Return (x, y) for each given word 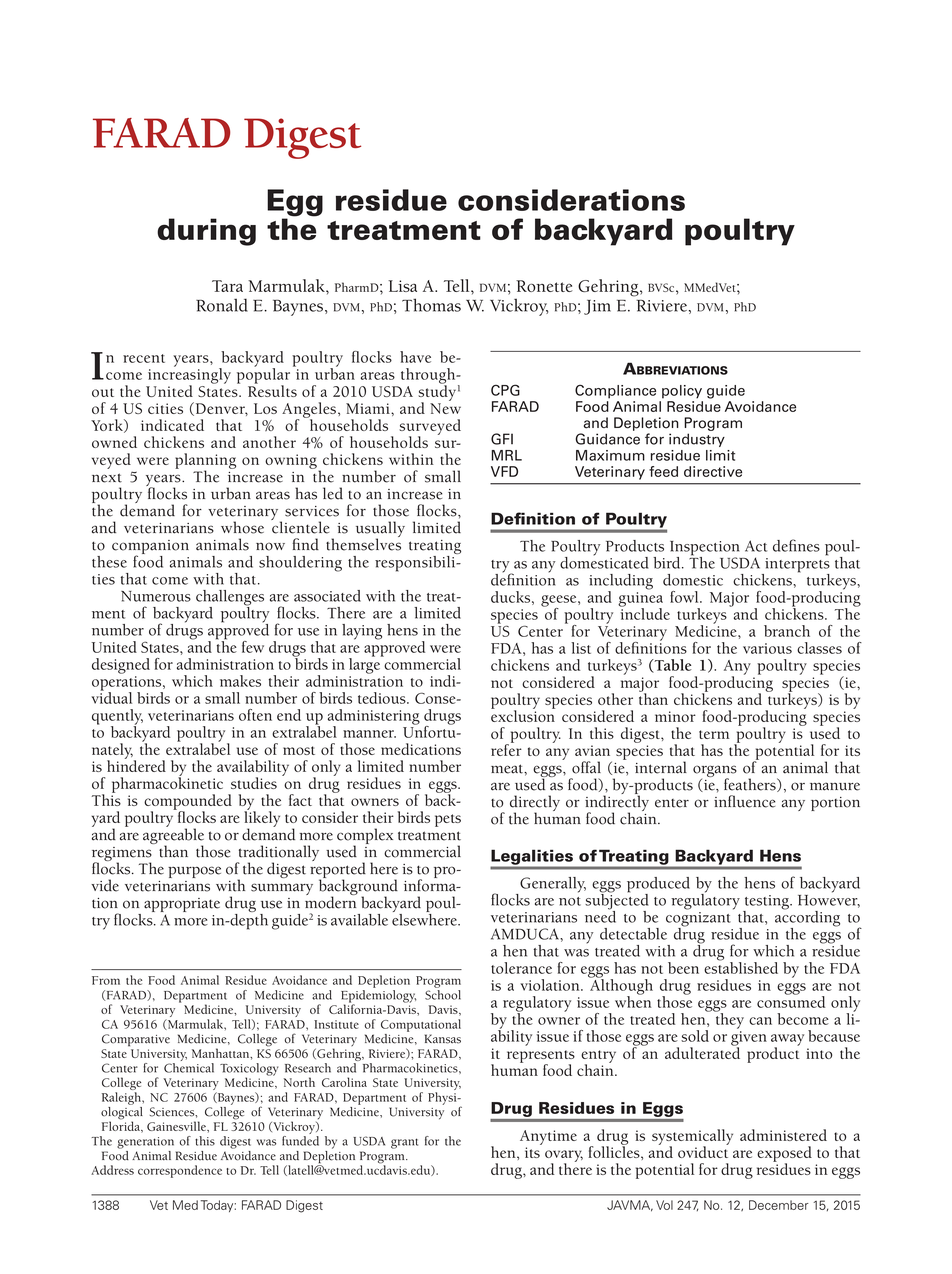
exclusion (523, 715)
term (714, 734)
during (206, 232)
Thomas (431, 305)
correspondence (180, 1171)
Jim (597, 307)
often (255, 715)
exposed (784, 1155)
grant (404, 1143)
